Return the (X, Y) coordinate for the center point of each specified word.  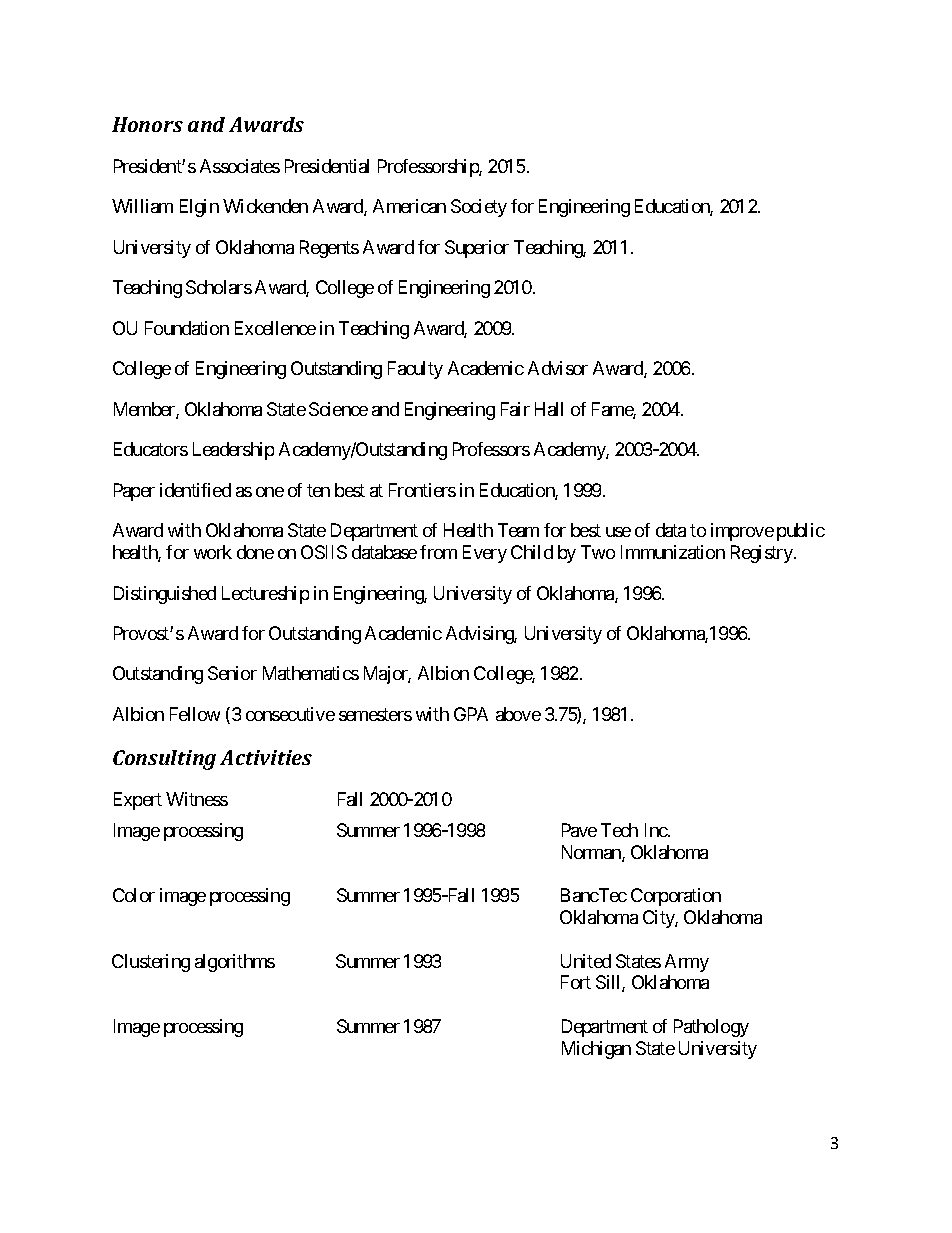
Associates (240, 166)
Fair (515, 409)
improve (742, 532)
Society (479, 208)
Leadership (233, 451)
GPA (471, 714)
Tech (619, 830)
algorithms (235, 963)
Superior (477, 249)
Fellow (195, 714)
